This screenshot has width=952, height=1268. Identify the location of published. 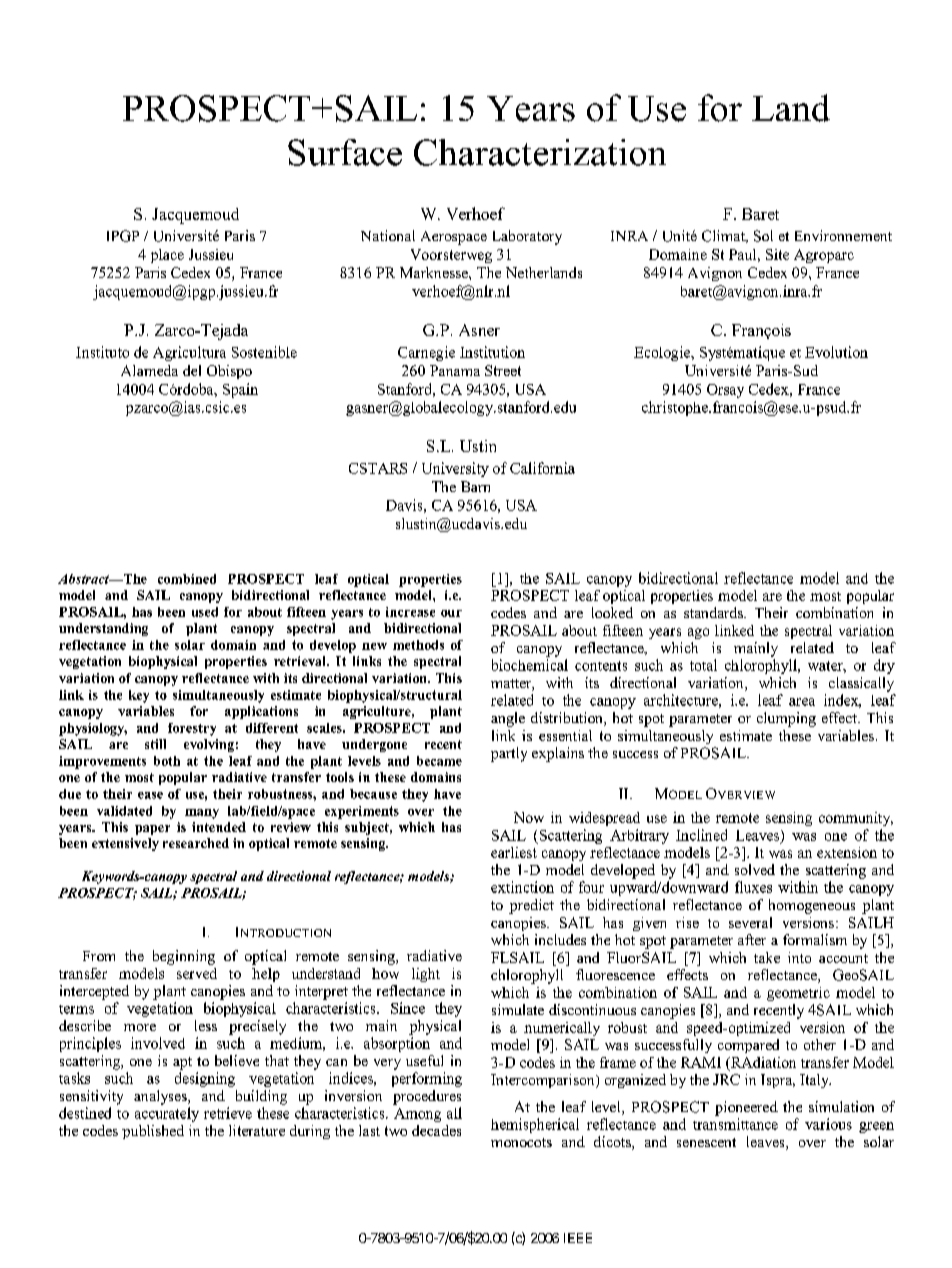
(153, 1132).
